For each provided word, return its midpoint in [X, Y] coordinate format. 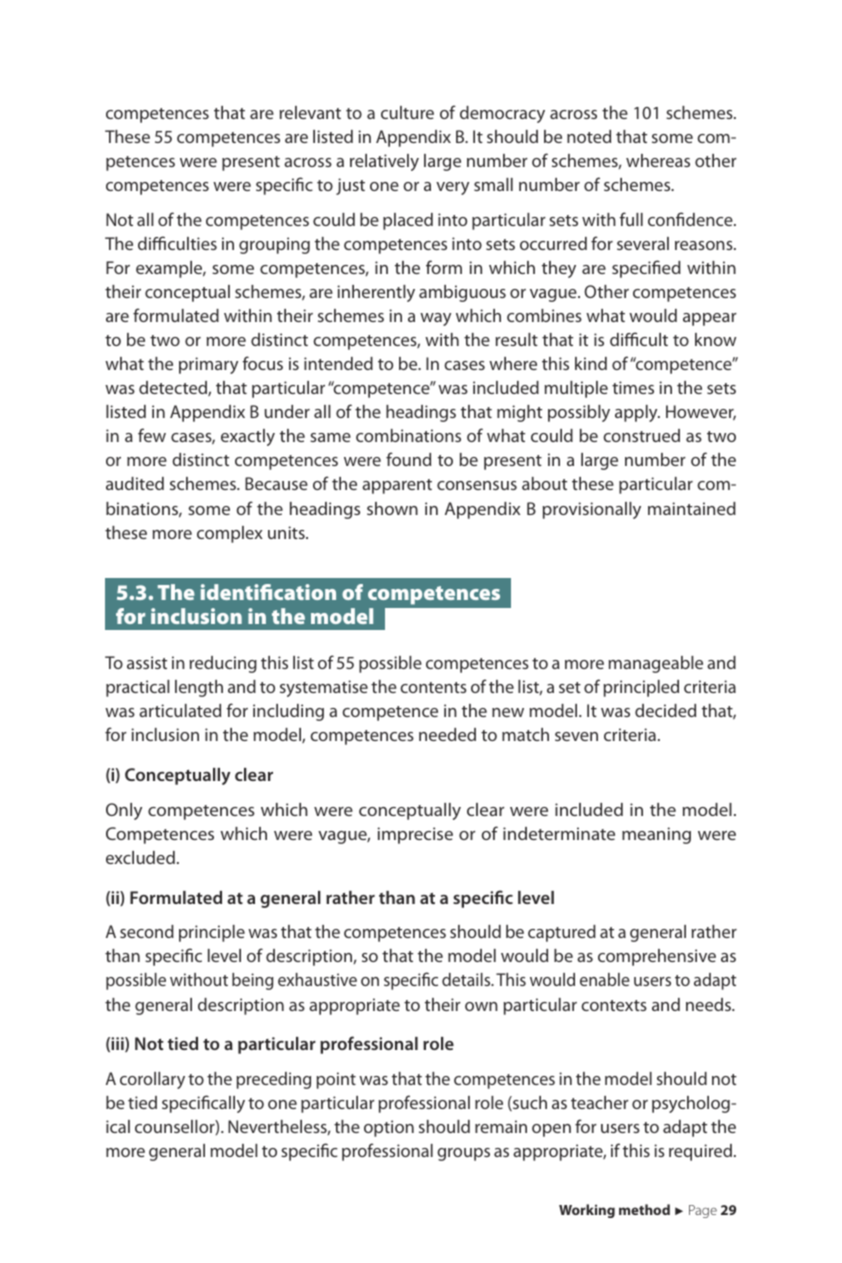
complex [230, 534]
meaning [656, 835]
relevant [310, 112]
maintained [692, 508]
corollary [152, 1080]
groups [463, 1154]
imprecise [415, 835]
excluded [140, 857]
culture [407, 112]
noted [589, 136]
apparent [397, 486]
